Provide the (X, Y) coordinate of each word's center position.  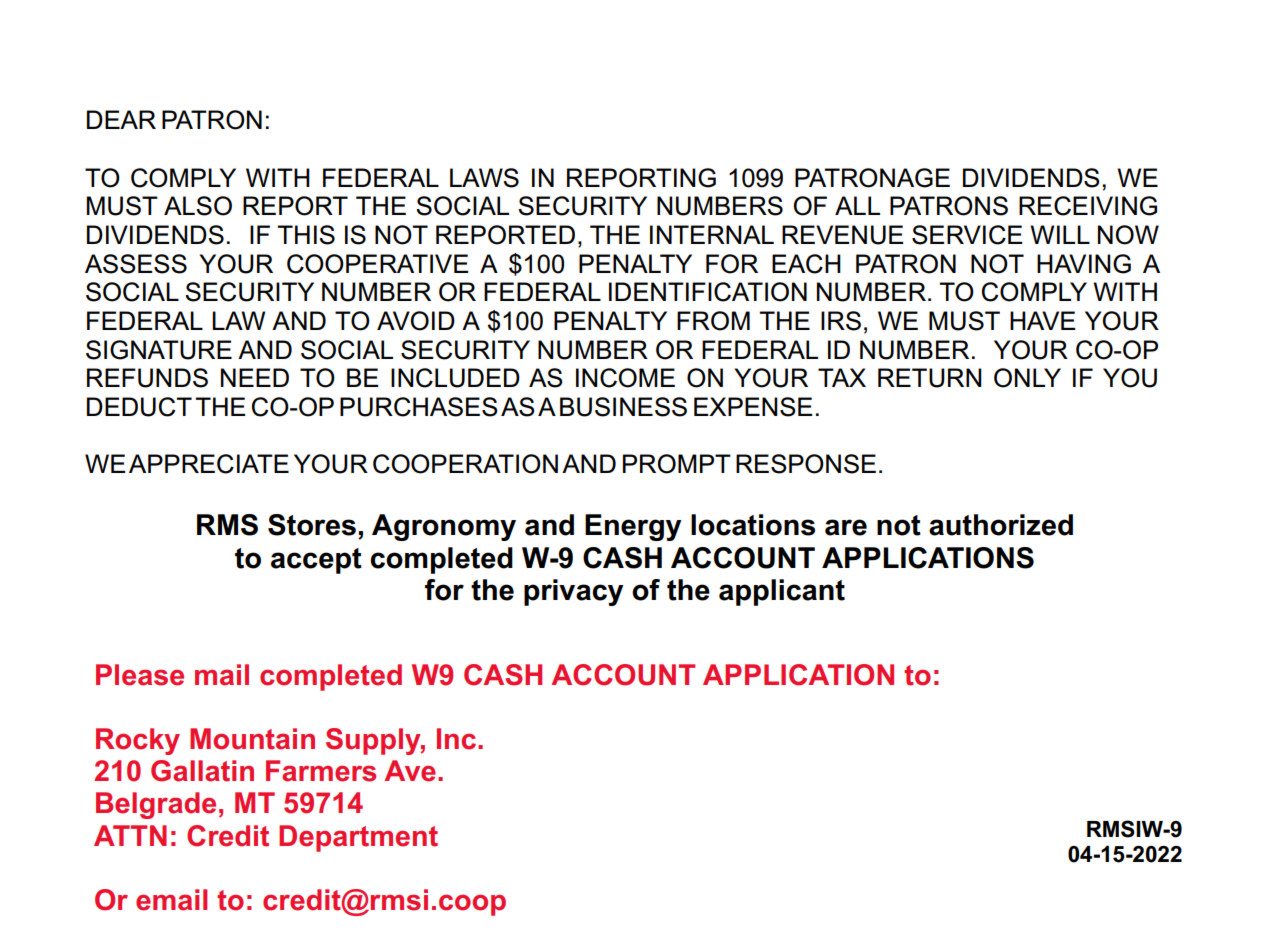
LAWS (484, 178)
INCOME (625, 378)
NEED (255, 377)
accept (316, 561)
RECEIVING (1088, 206)
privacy (574, 592)
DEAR (121, 119)
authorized (1001, 525)
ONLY (1027, 378)
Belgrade (156, 805)
